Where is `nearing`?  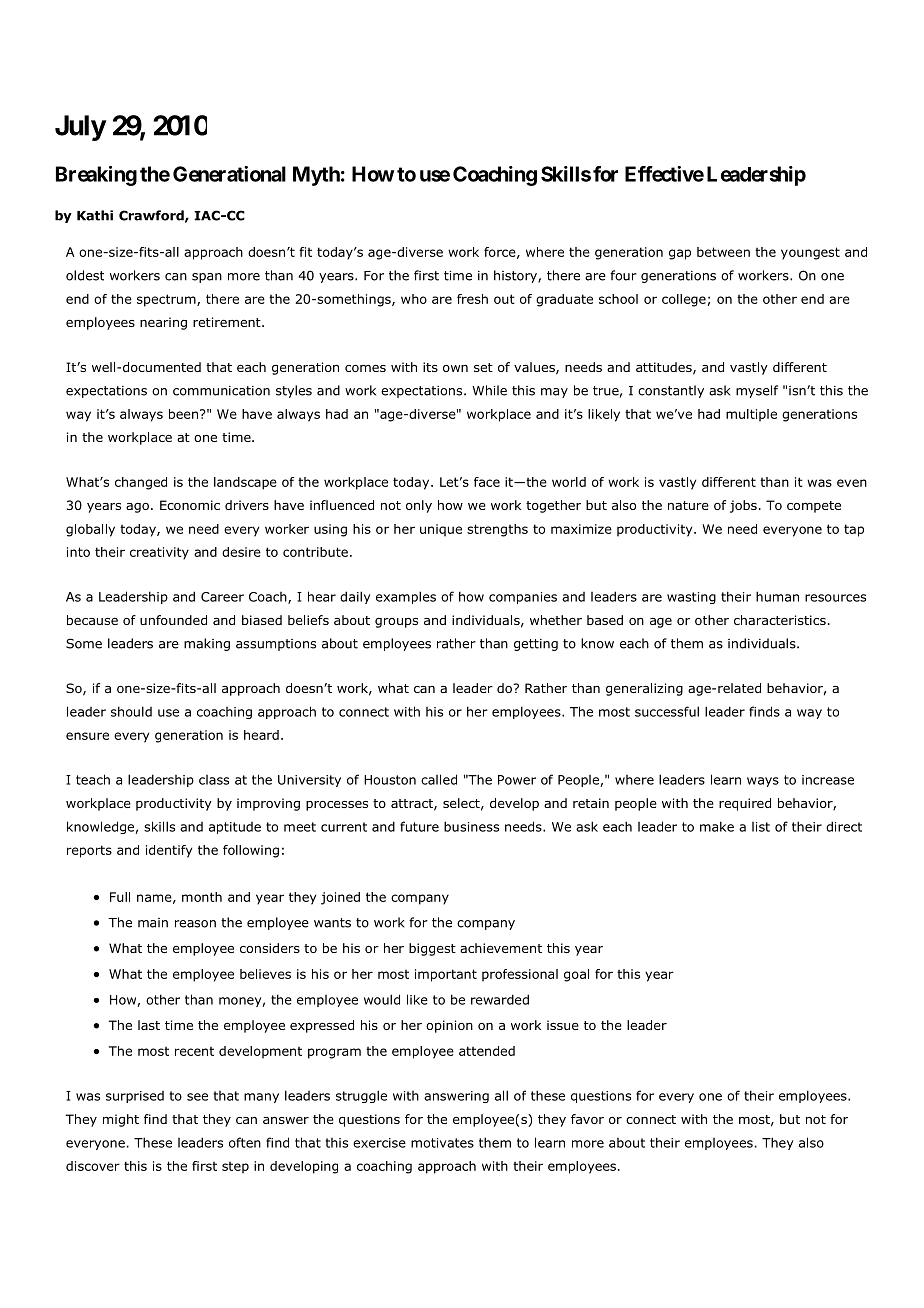 nearing is located at coordinates (163, 323).
